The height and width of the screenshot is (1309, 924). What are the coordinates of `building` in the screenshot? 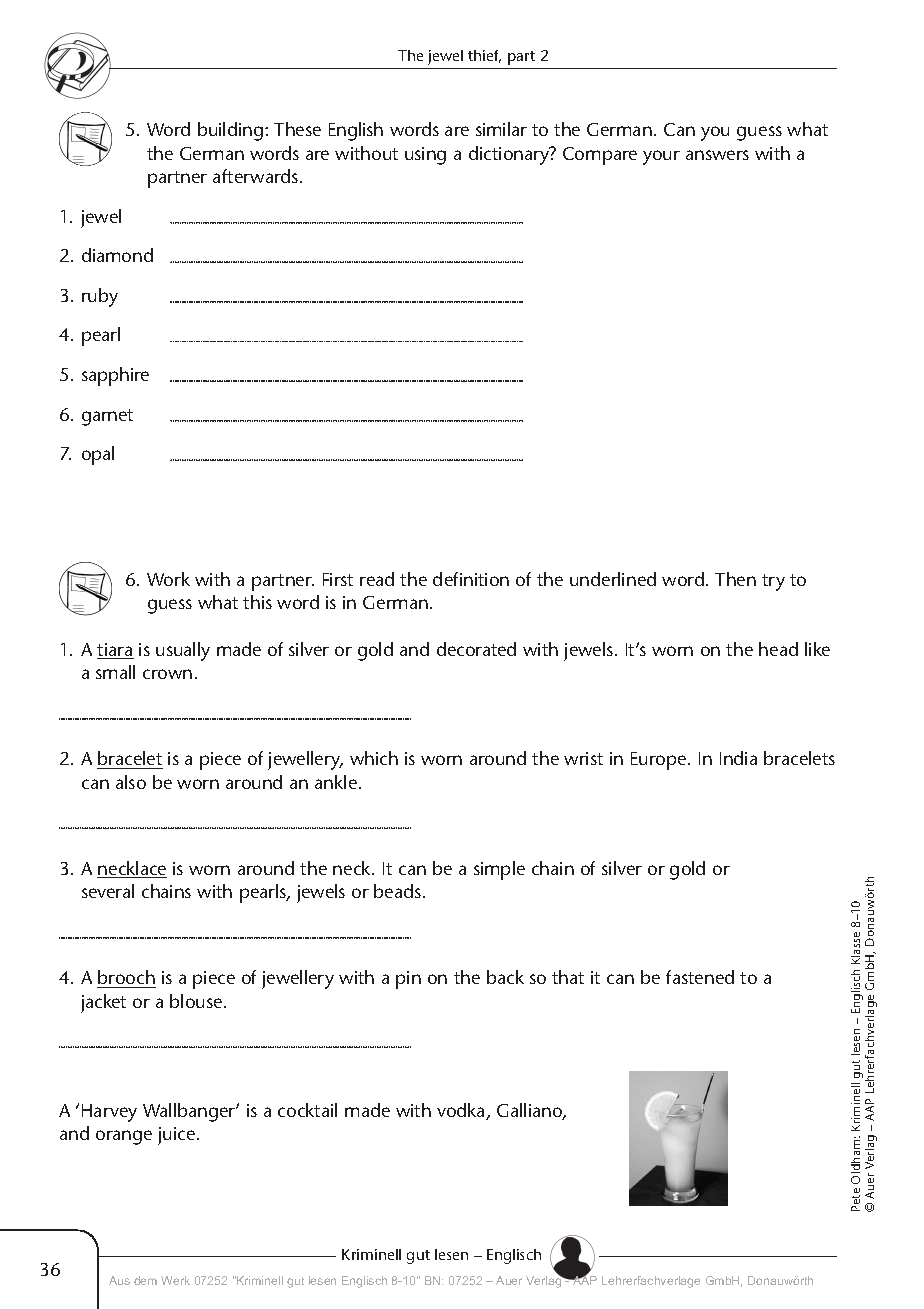 It's located at (232, 131).
